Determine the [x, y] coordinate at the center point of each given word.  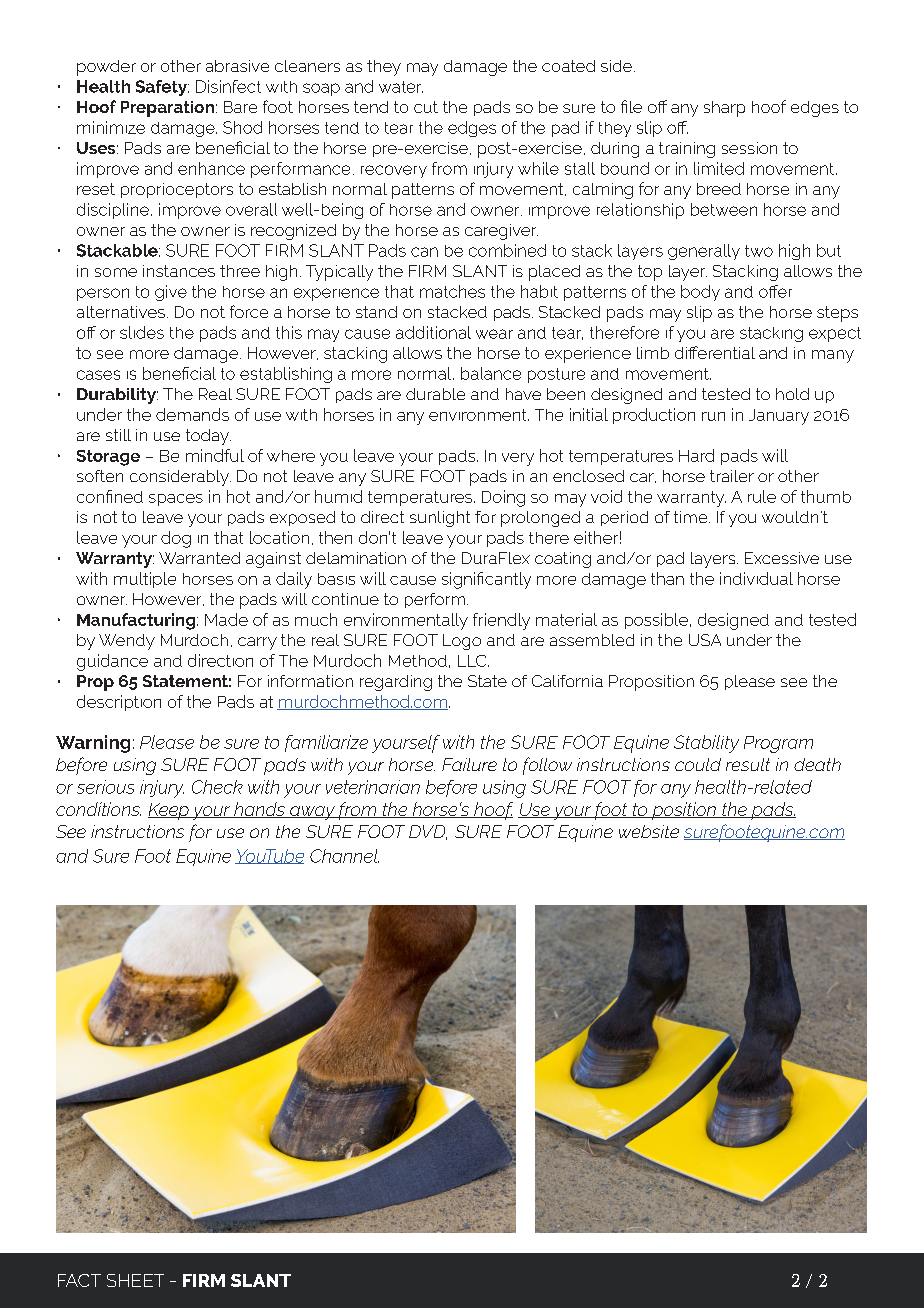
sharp [724, 109]
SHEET [135, 1280]
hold [792, 394]
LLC [473, 661]
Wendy [127, 642]
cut [426, 107]
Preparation [167, 109]
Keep [169, 811]
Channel [344, 856]
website [649, 831]
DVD [428, 832]
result [748, 764]
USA [705, 640]
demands [192, 414]
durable [435, 394]
